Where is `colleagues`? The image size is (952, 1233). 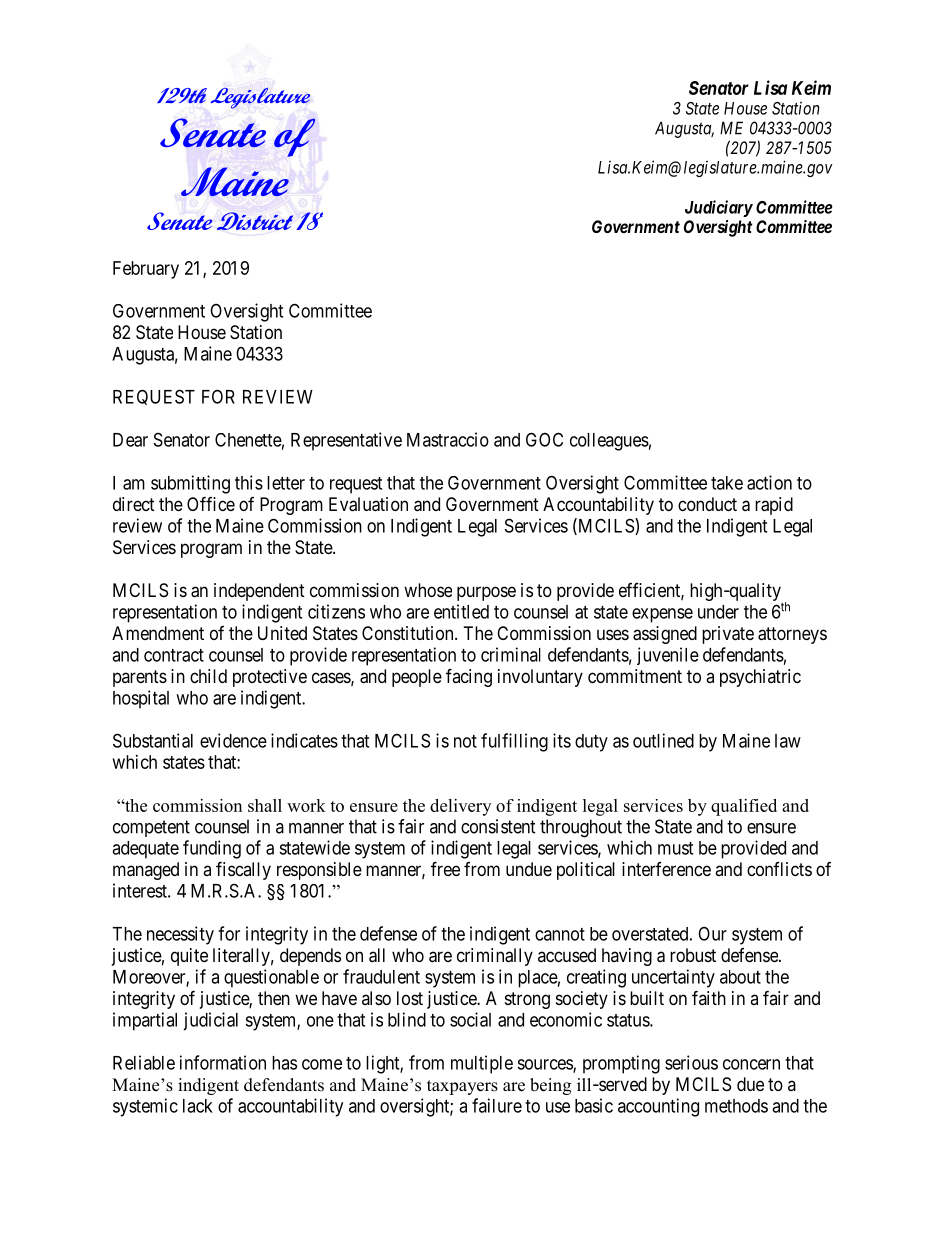 colleagues is located at coordinates (609, 442).
